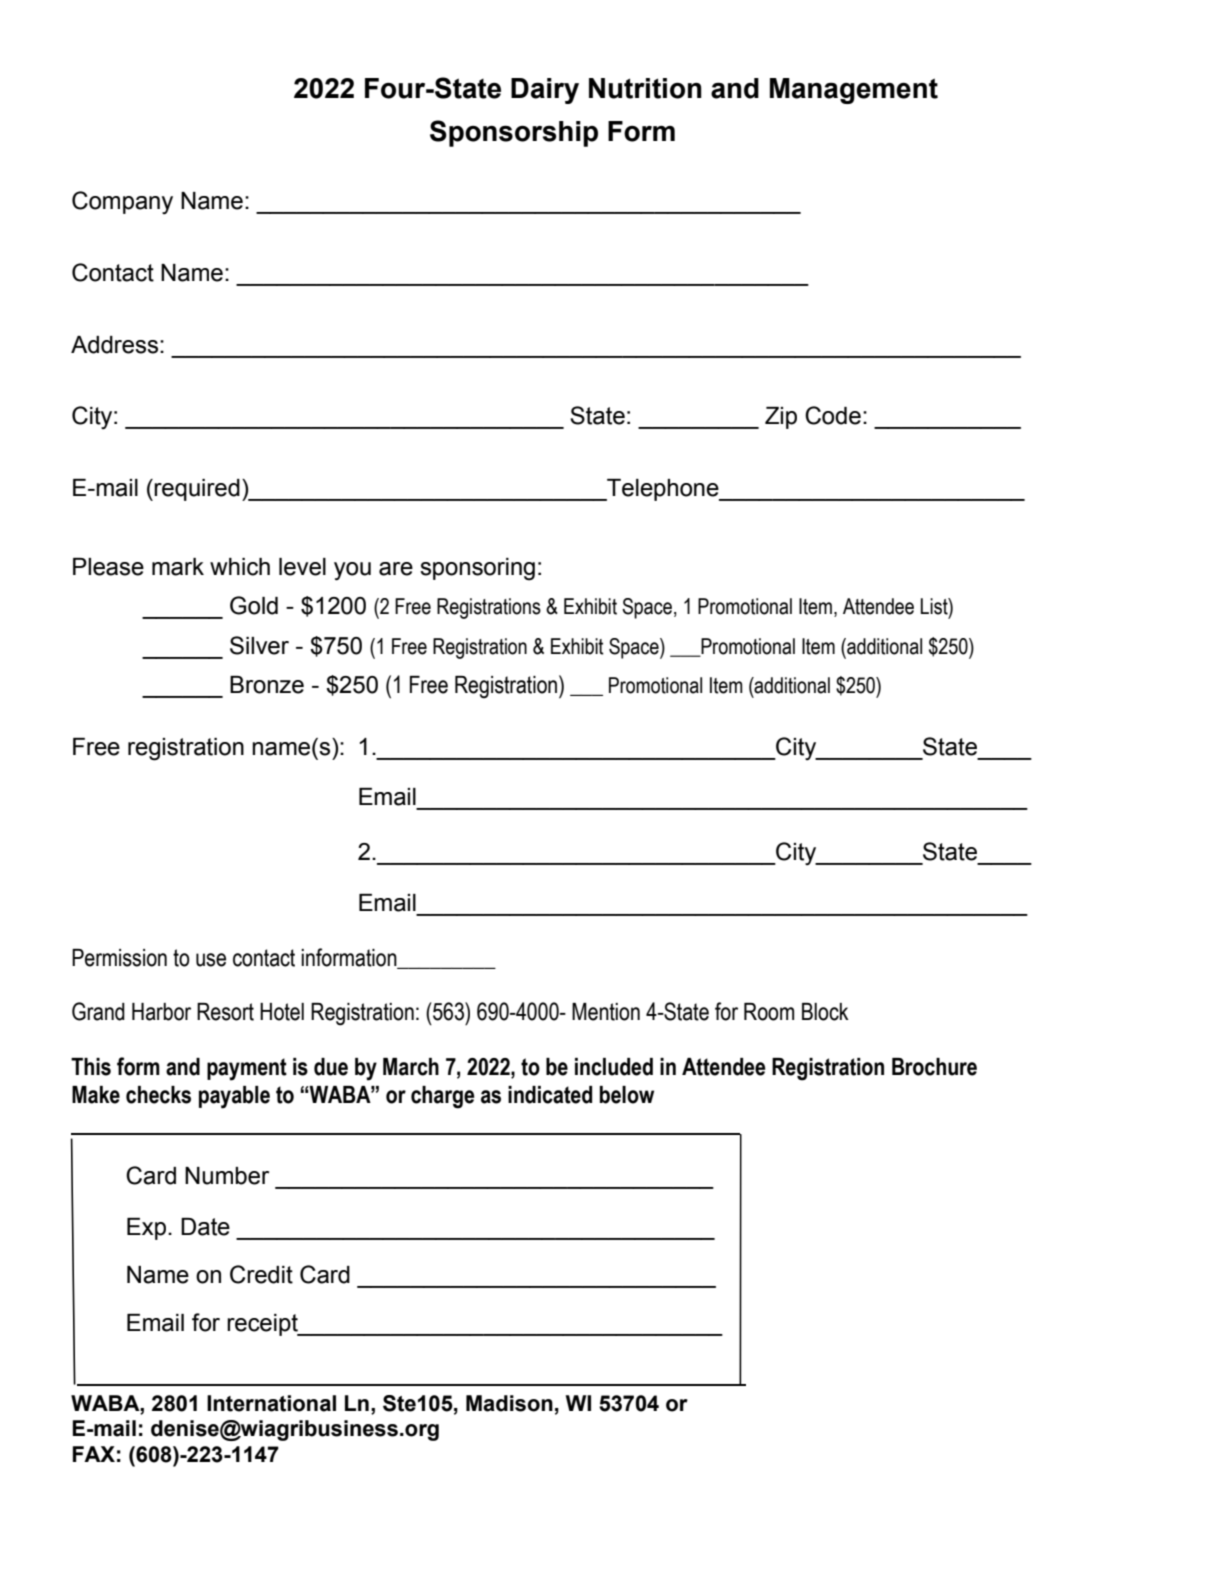 The image size is (1216, 1574). Describe the element at coordinates (854, 91) in the page. I see `Management` at that location.
